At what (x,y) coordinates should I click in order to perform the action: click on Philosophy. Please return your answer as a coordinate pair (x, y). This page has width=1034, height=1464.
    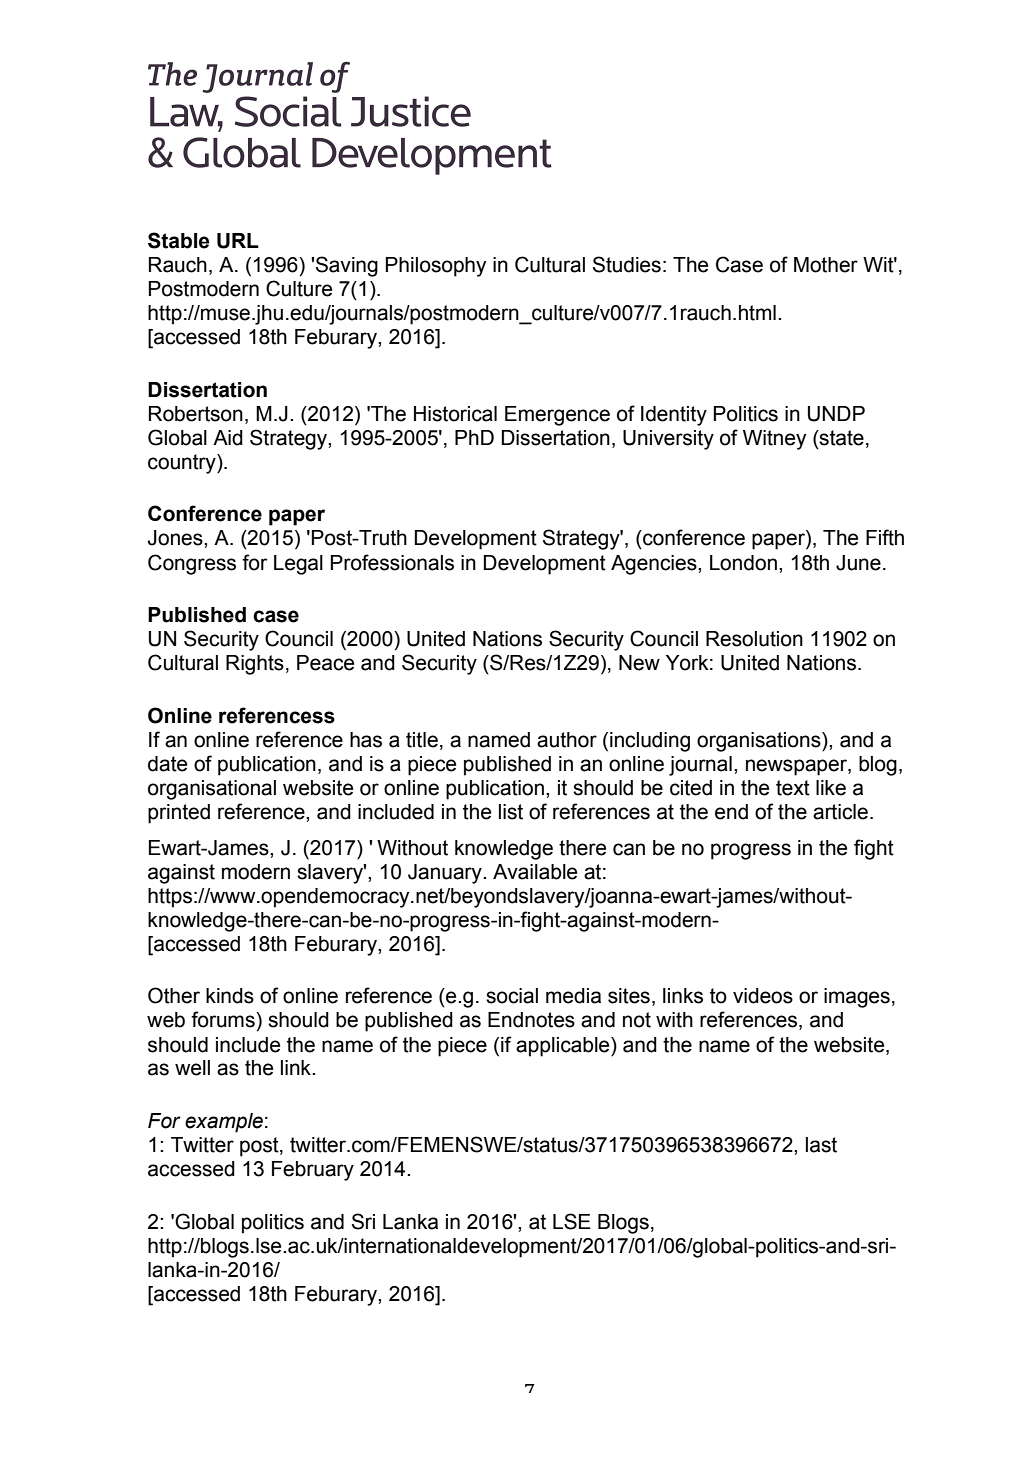
    Looking at the image, I should click on (436, 267).
